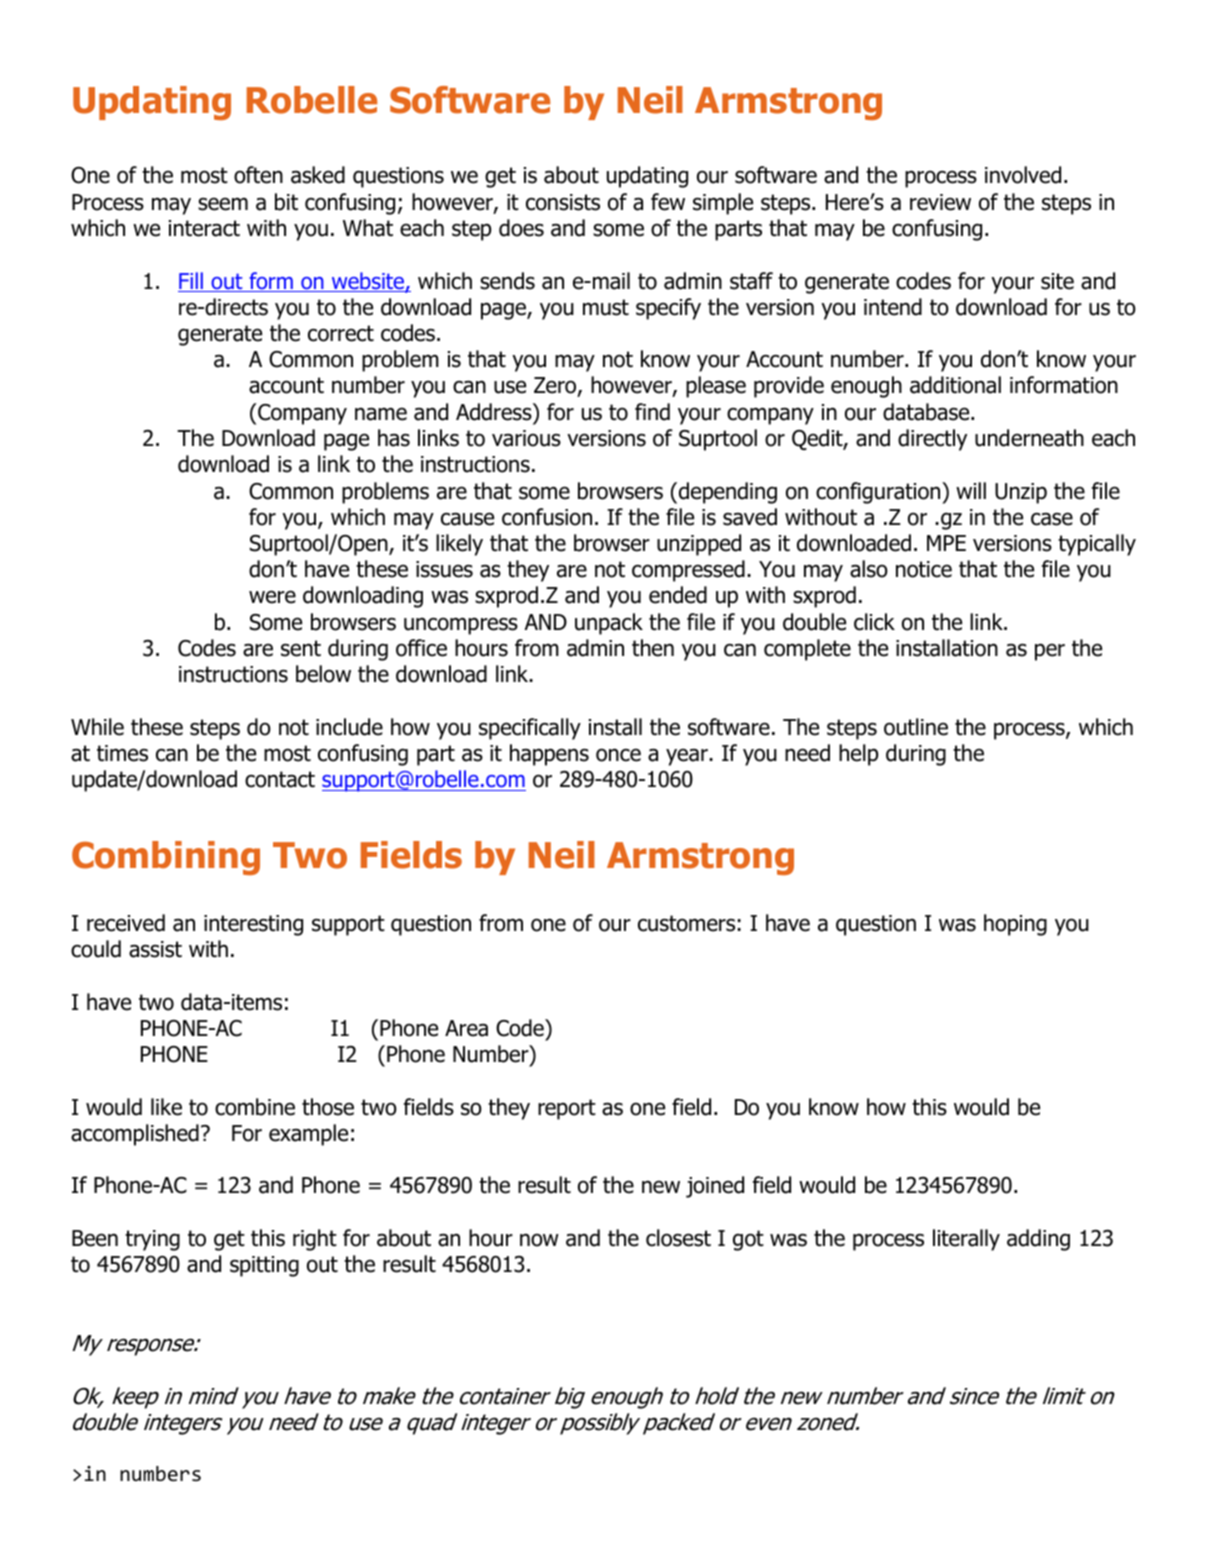 This screenshot has height=1566, width=1210. What do you see at coordinates (1015, 925) in the screenshot?
I see `hoping` at bounding box center [1015, 925].
